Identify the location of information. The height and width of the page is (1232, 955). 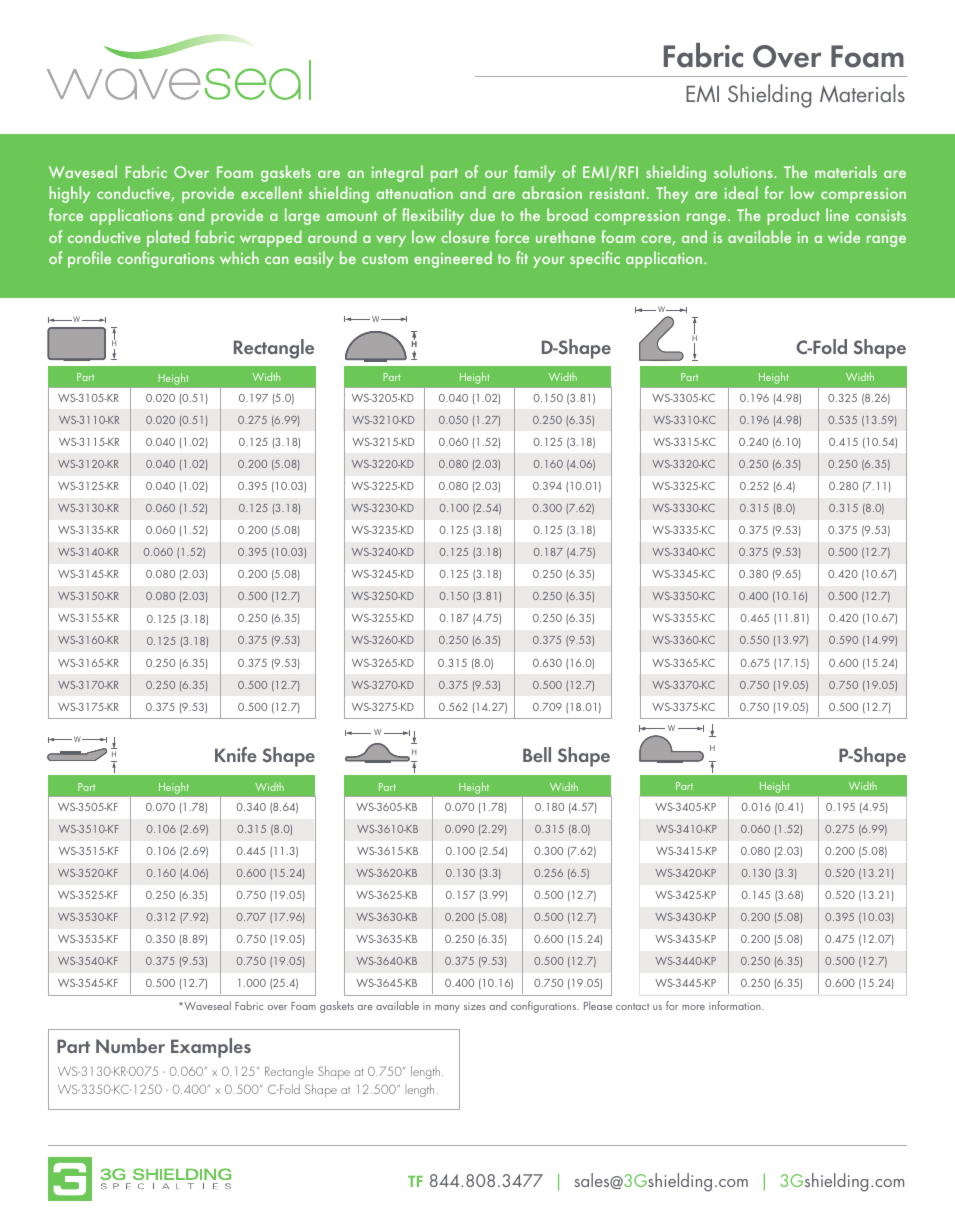
(736, 1005).
